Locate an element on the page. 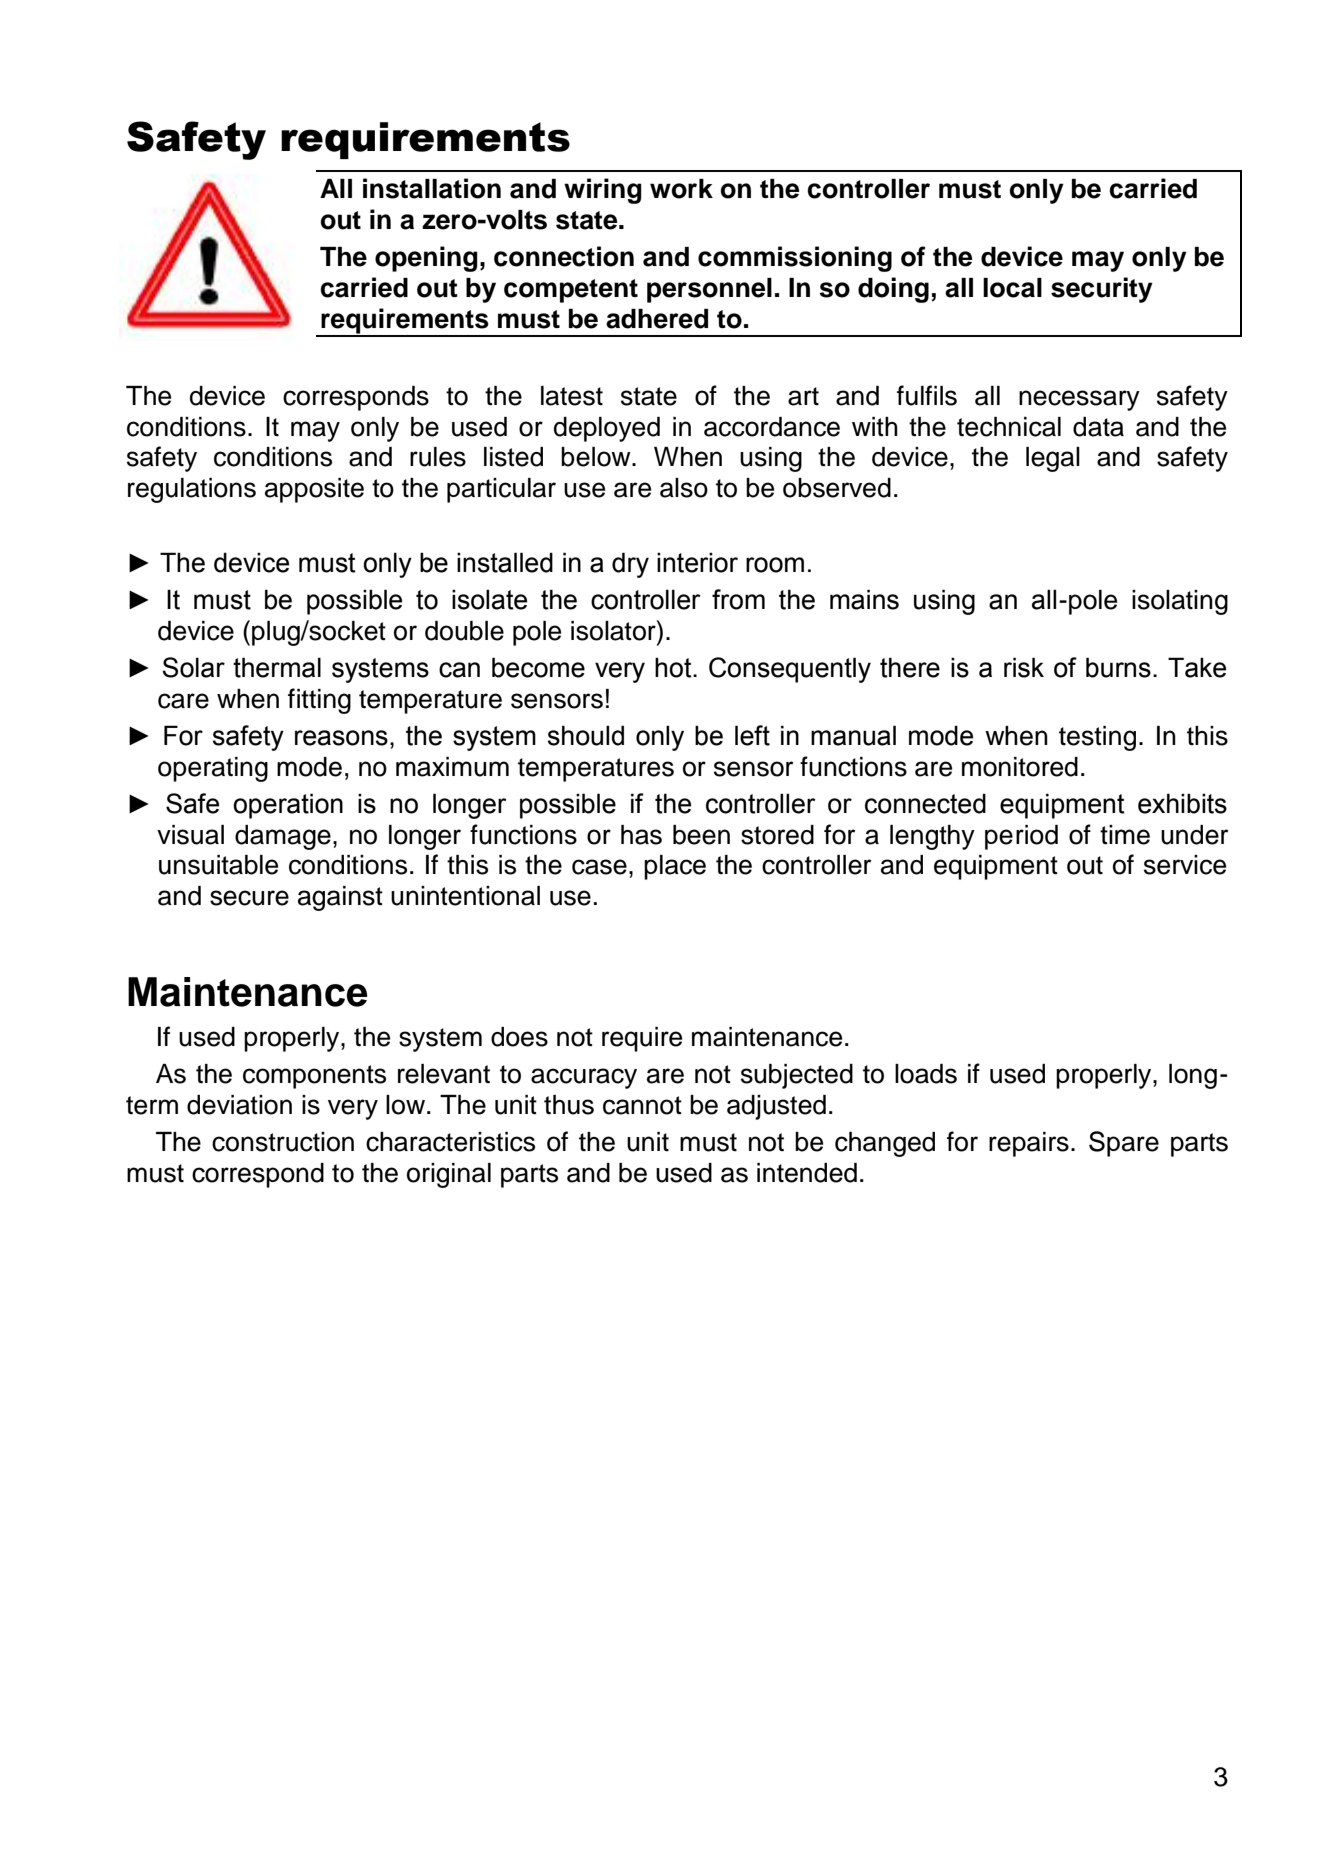  cannot is located at coordinates (642, 1105).
